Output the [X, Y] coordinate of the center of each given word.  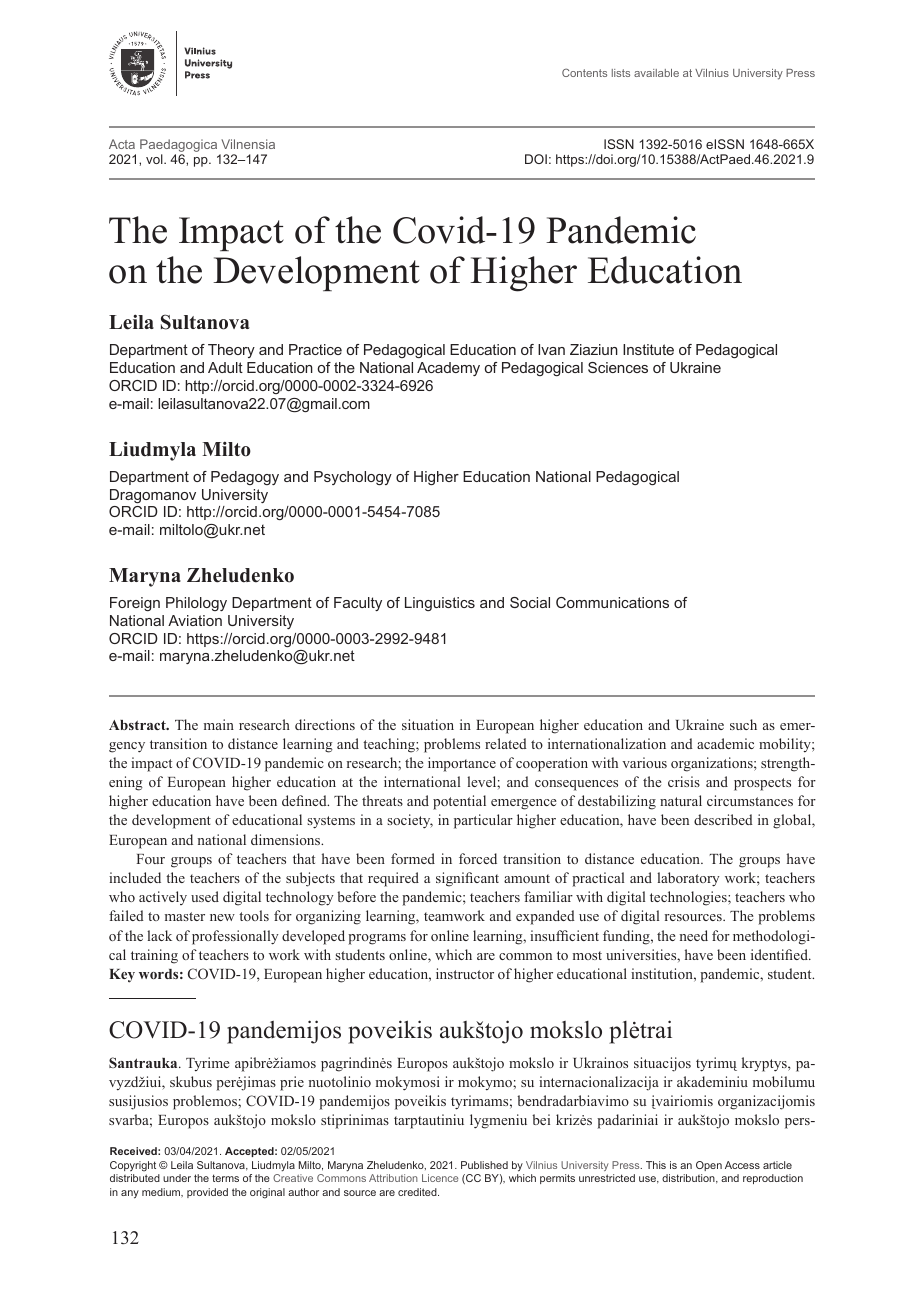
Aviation [195, 620]
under [177, 1178]
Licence [440, 1178]
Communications [612, 602]
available [656, 73]
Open [709, 1166]
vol [155, 159]
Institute [648, 349]
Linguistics [440, 604]
